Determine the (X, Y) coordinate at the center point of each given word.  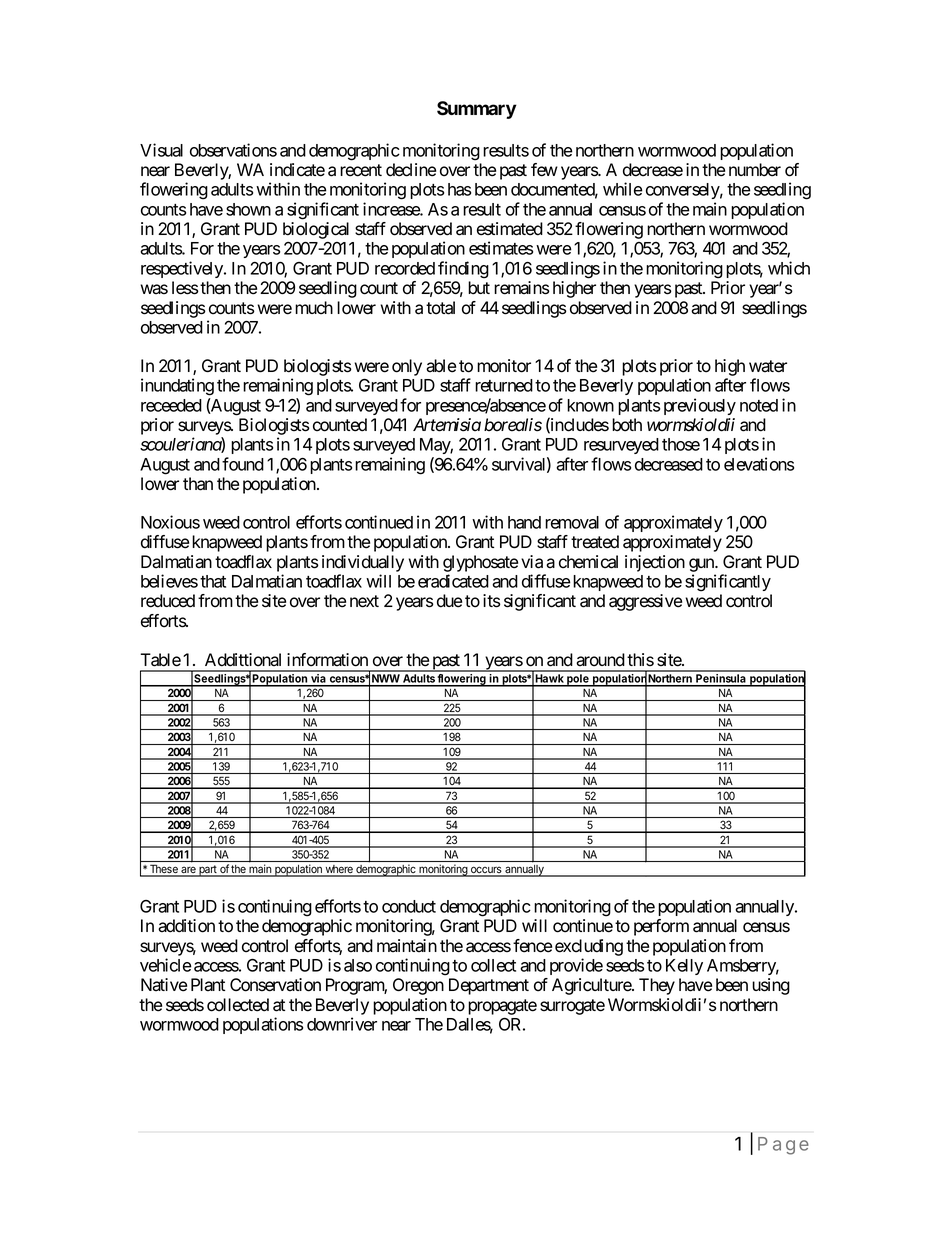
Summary (477, 110)
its (492, 601)
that (213, 581)
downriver (342, 1024)
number (755, 170)
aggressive (645, 602)
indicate (297, 170)
